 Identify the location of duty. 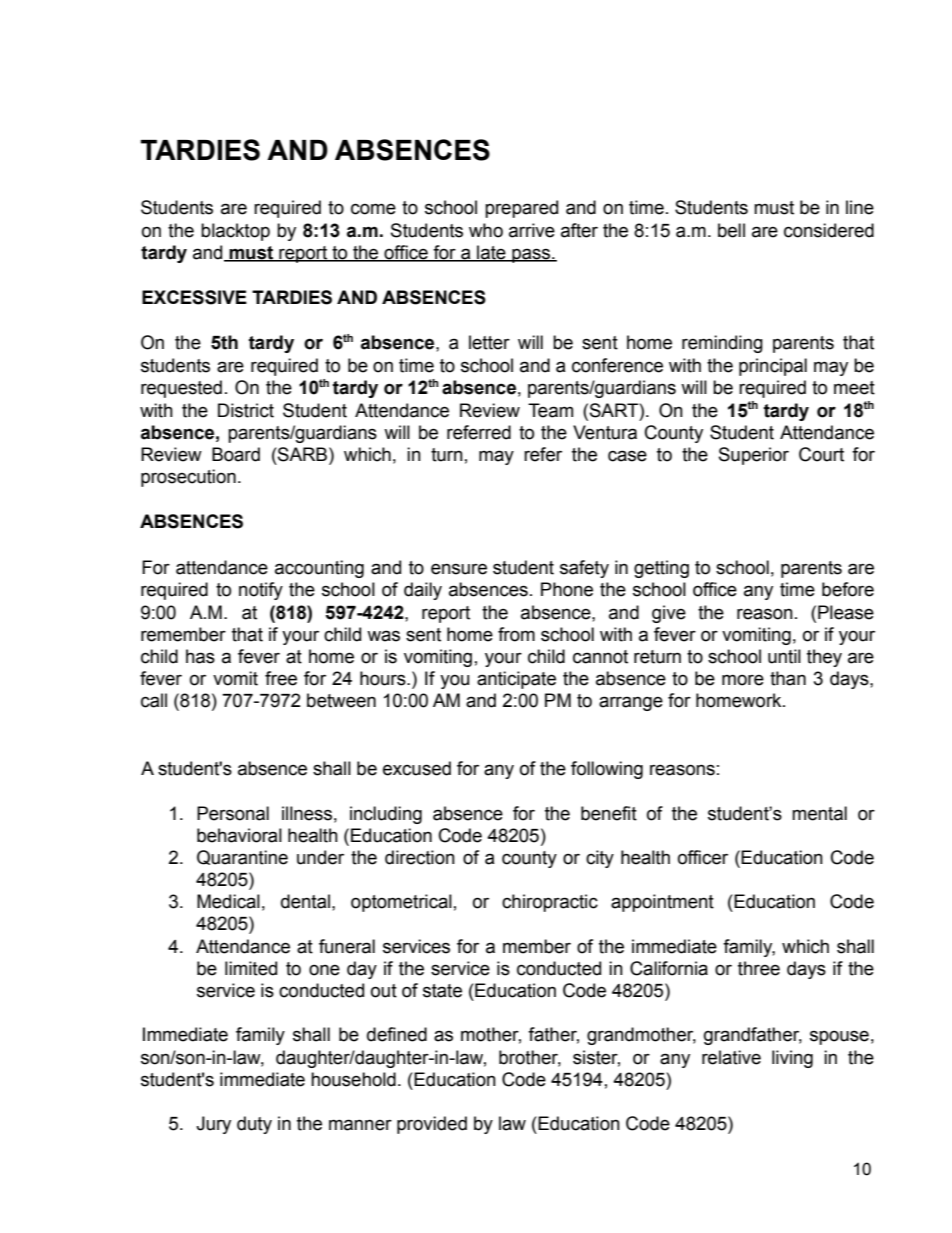
(254, 1125).
